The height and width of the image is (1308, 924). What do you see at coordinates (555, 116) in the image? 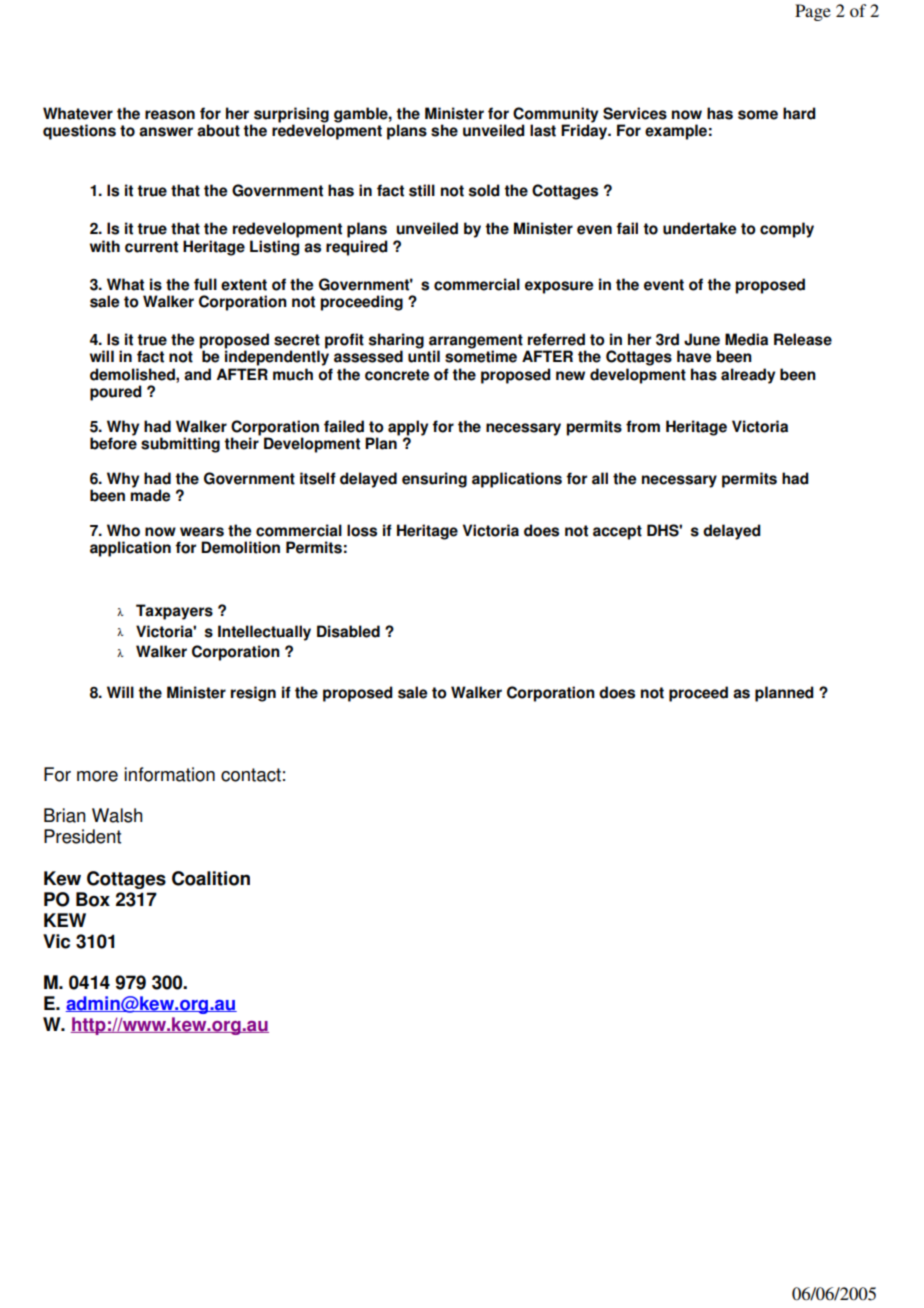
I see `Community` at bounding box center [555, 116].
